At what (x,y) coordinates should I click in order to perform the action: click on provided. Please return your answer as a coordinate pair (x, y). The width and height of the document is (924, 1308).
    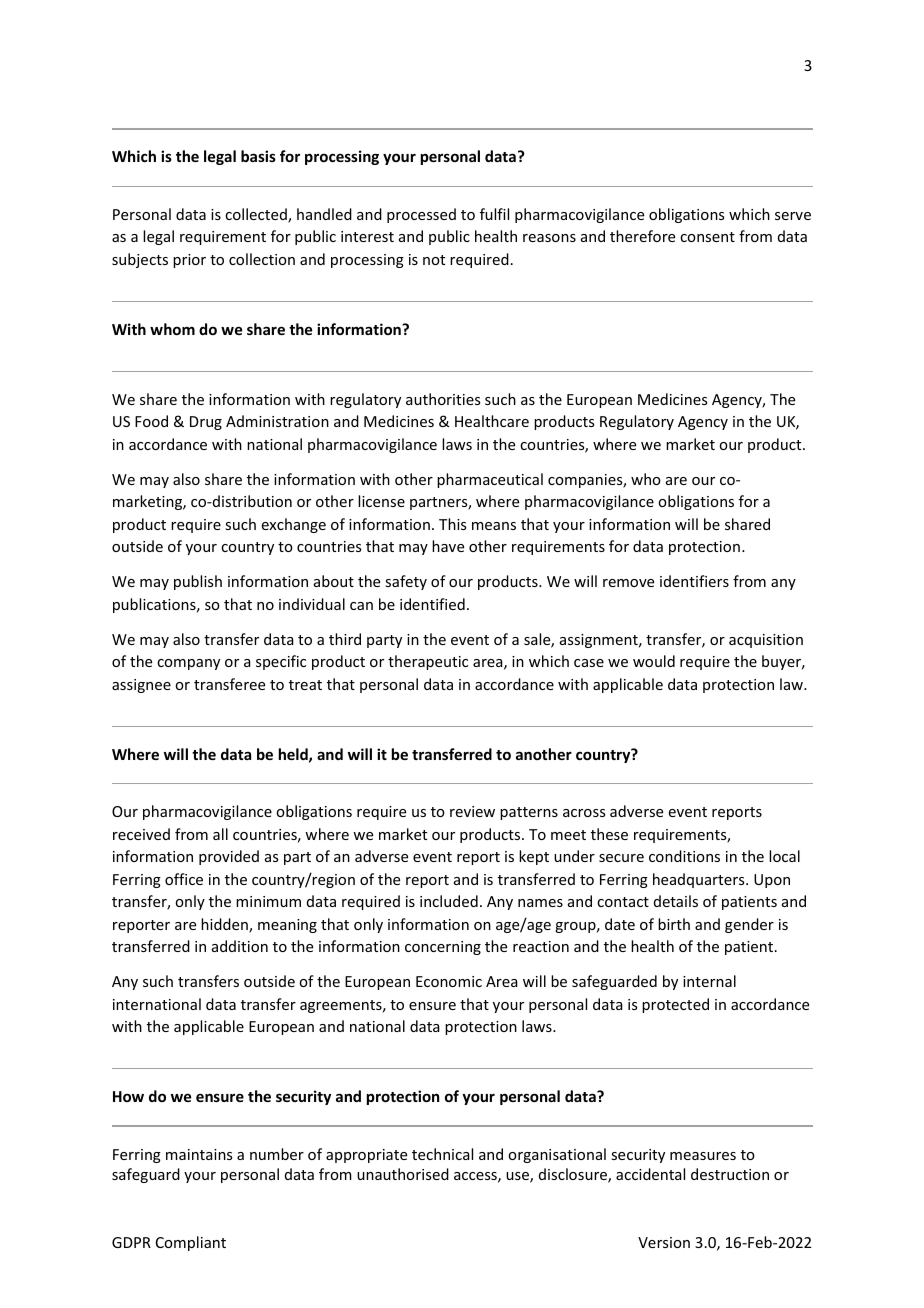
    Looking at the image, I should click on (229, 857).
